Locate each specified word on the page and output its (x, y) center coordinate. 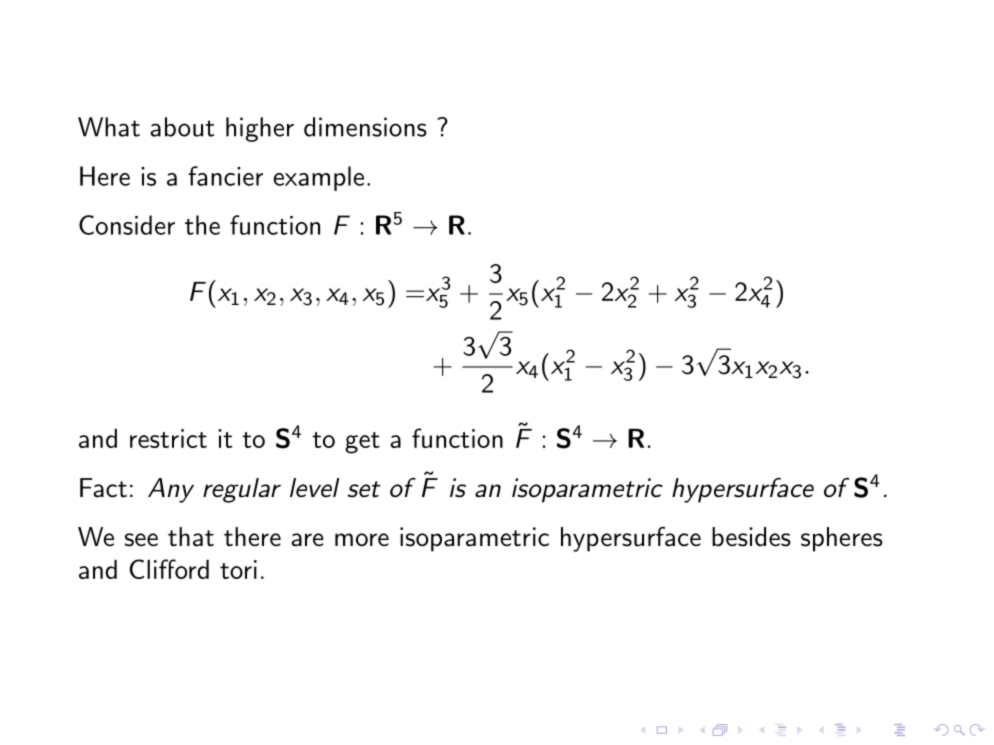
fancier (225, 176)
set (364, 489)
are (307, 540)
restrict (168, 438)
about (182, 127)
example (318, 178)
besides (751, 537)
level (314, 488)
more (362, 540)
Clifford (169, 569)
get (362, 443)
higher (260, 129)
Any (171, 490)
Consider (127, 225)
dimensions (365, 127)
